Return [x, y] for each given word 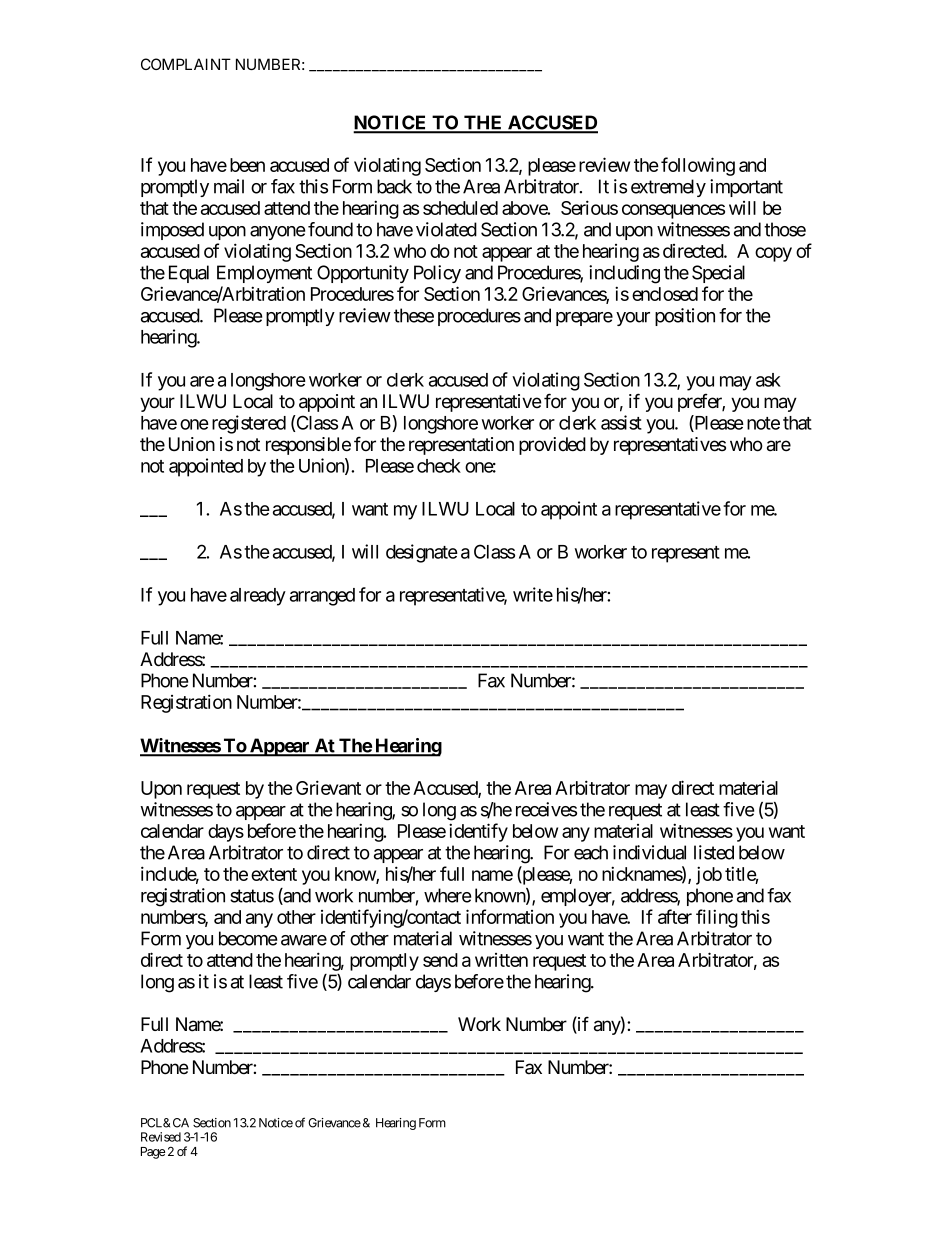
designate [422, 553]
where [447, 895]
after [675, 916]
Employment [264, 274]
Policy [437, 274]
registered [249, 424]
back [394, 186]
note [763, 423]
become [248, 938]
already [258, 597]
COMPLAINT [186, 64]
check [439, 466]
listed [714, 852]
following [698, 166]
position [685, 317]
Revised [161, 1137]
